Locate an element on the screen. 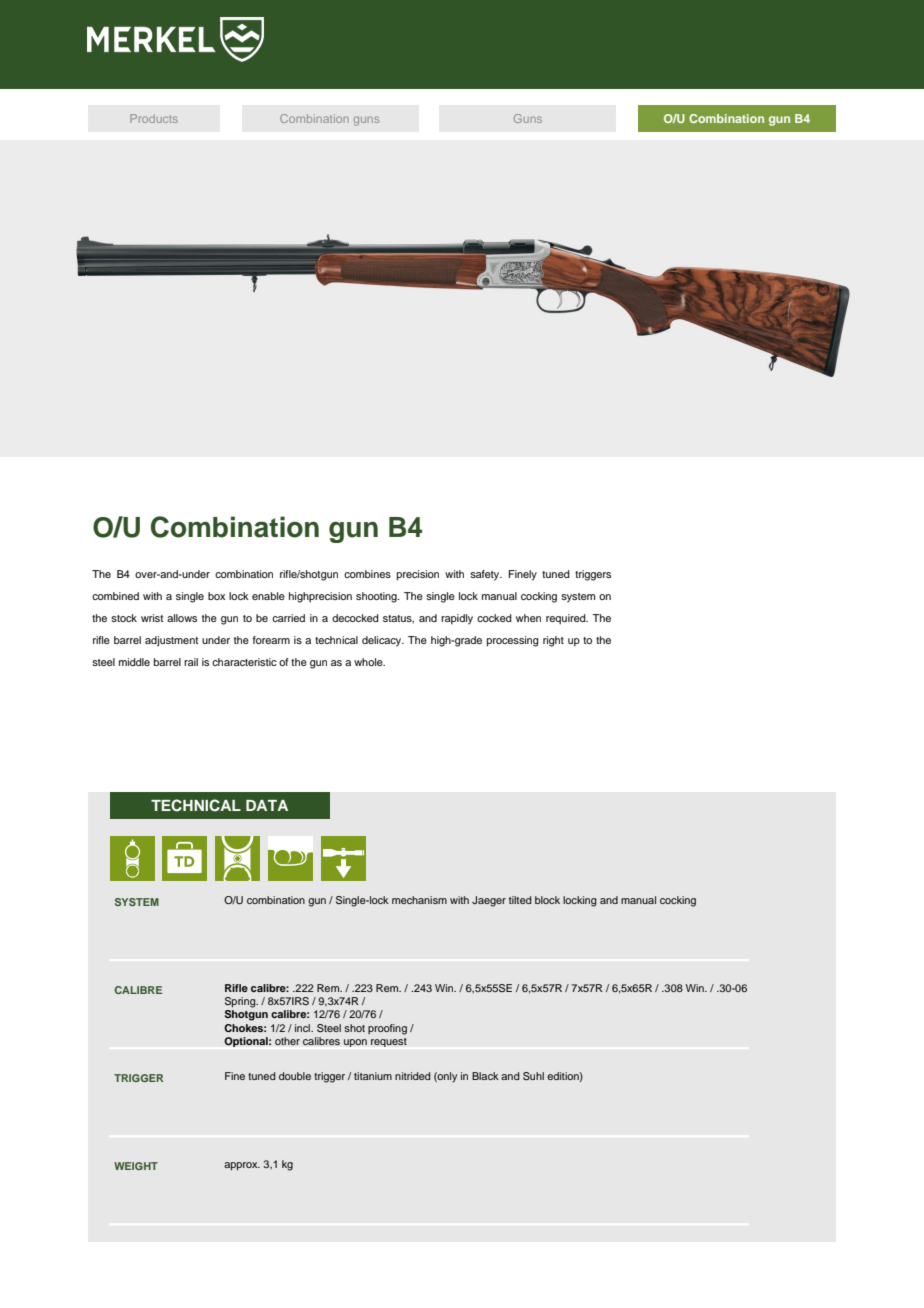 The image size is (924, 1308). processing is located at coordinates (513, 641).
